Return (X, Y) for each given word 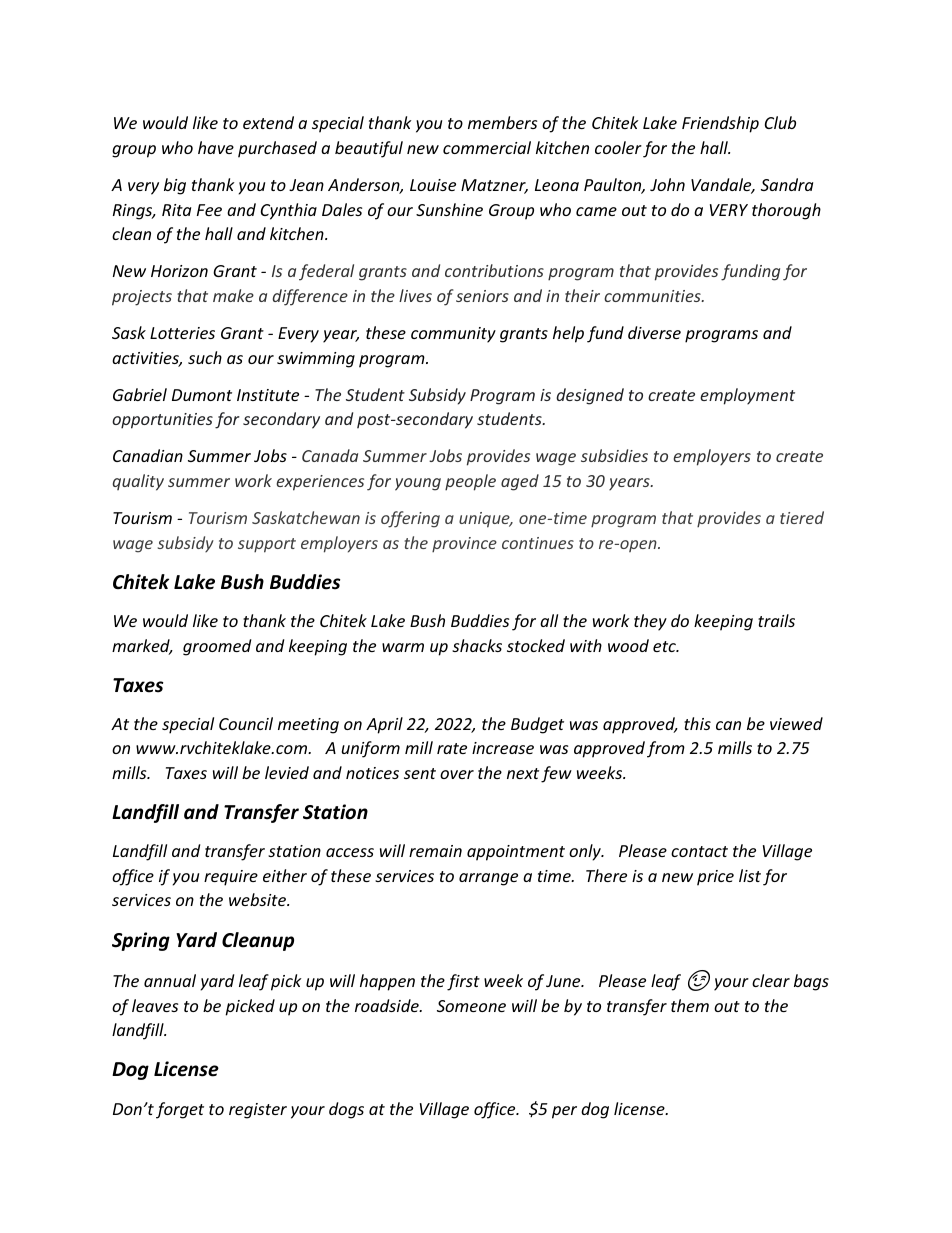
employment (747, 396)
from (666, 749)
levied (287, 772)
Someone (471, 1006)
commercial (487, 147)
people (470, 482)
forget (180, 1110)
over (457, 774)
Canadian (148, 455)
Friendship (720, 124)
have (216, 147)
